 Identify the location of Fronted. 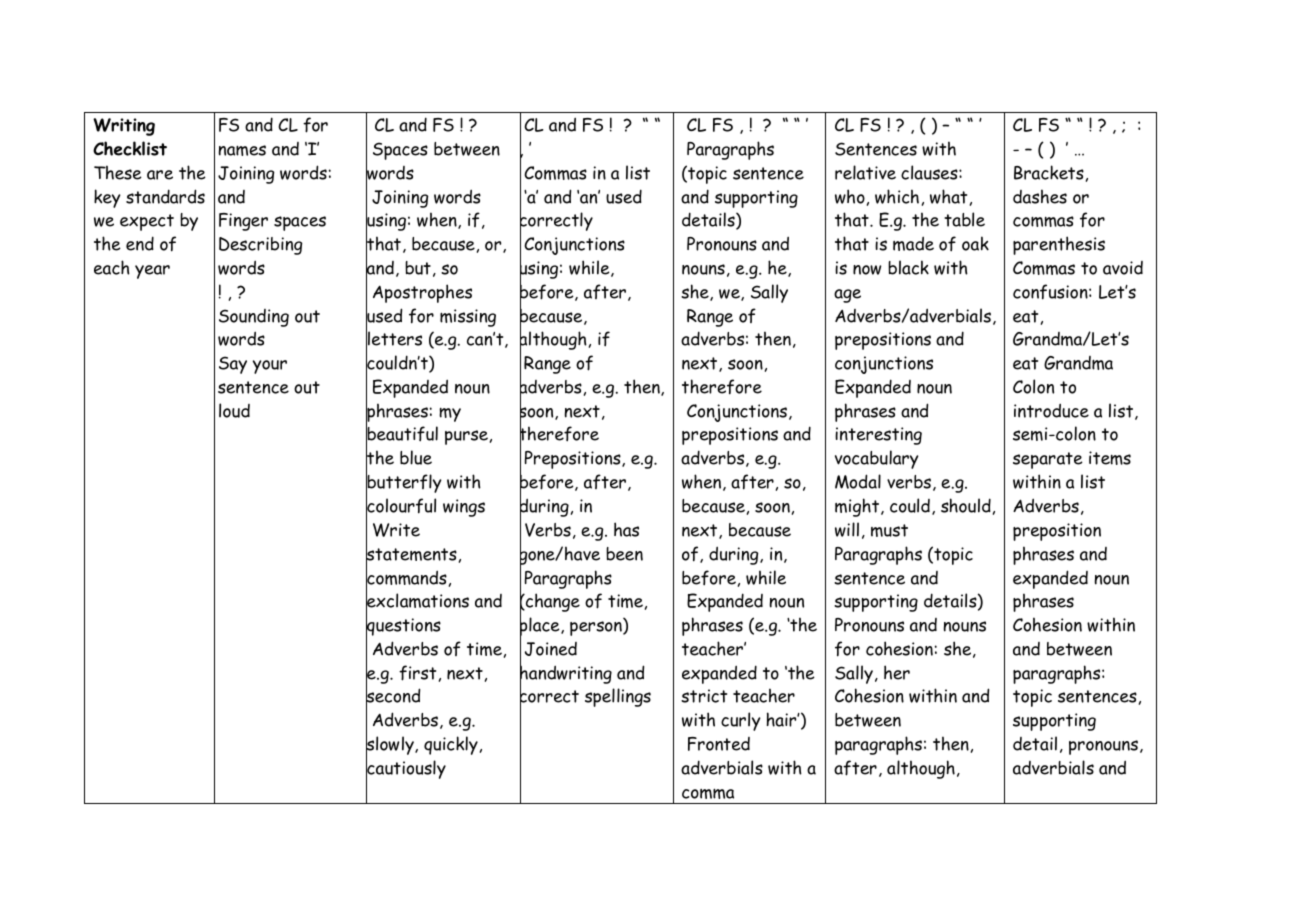
(719, 744).
